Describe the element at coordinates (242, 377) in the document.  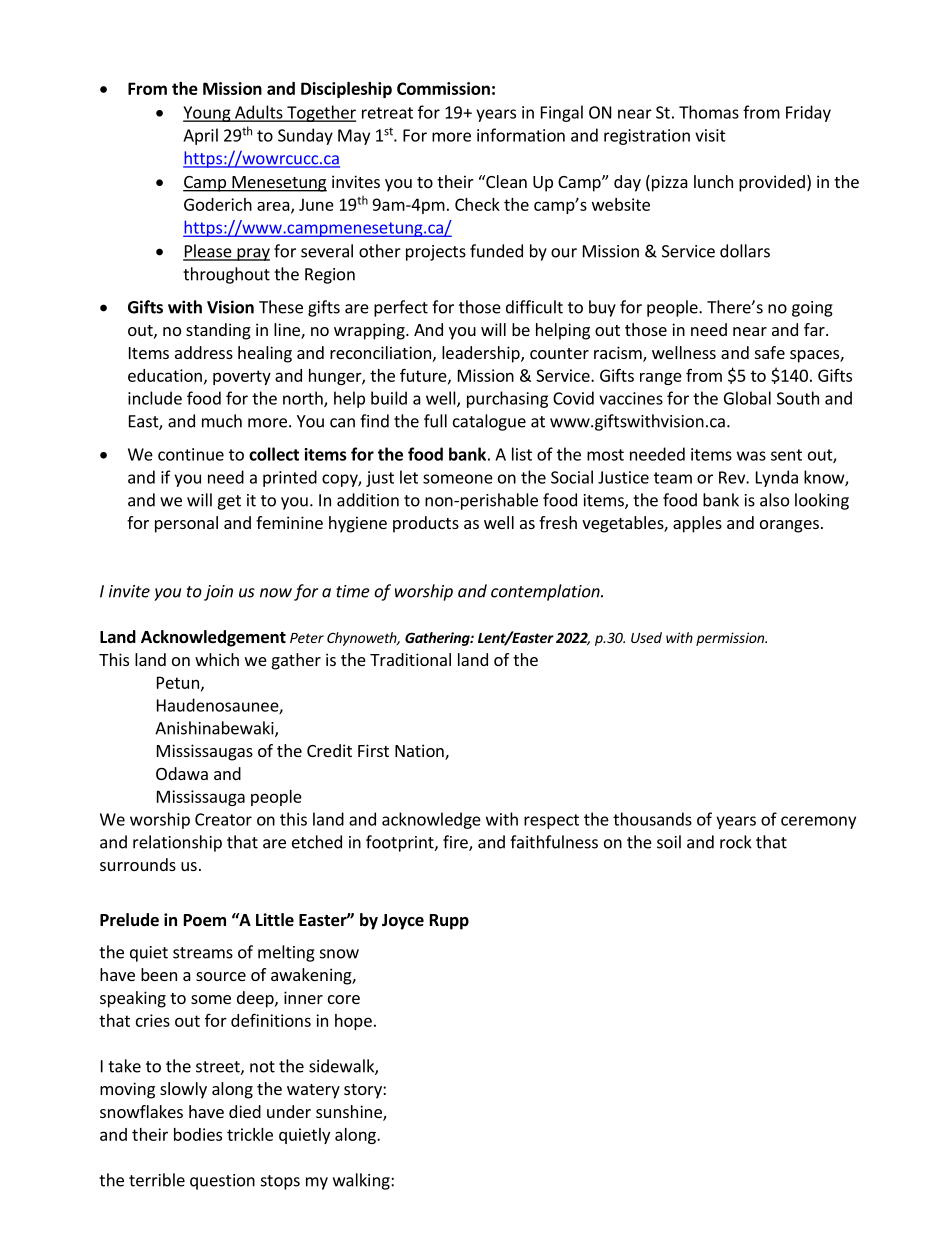
I see `poverty` at that location.
